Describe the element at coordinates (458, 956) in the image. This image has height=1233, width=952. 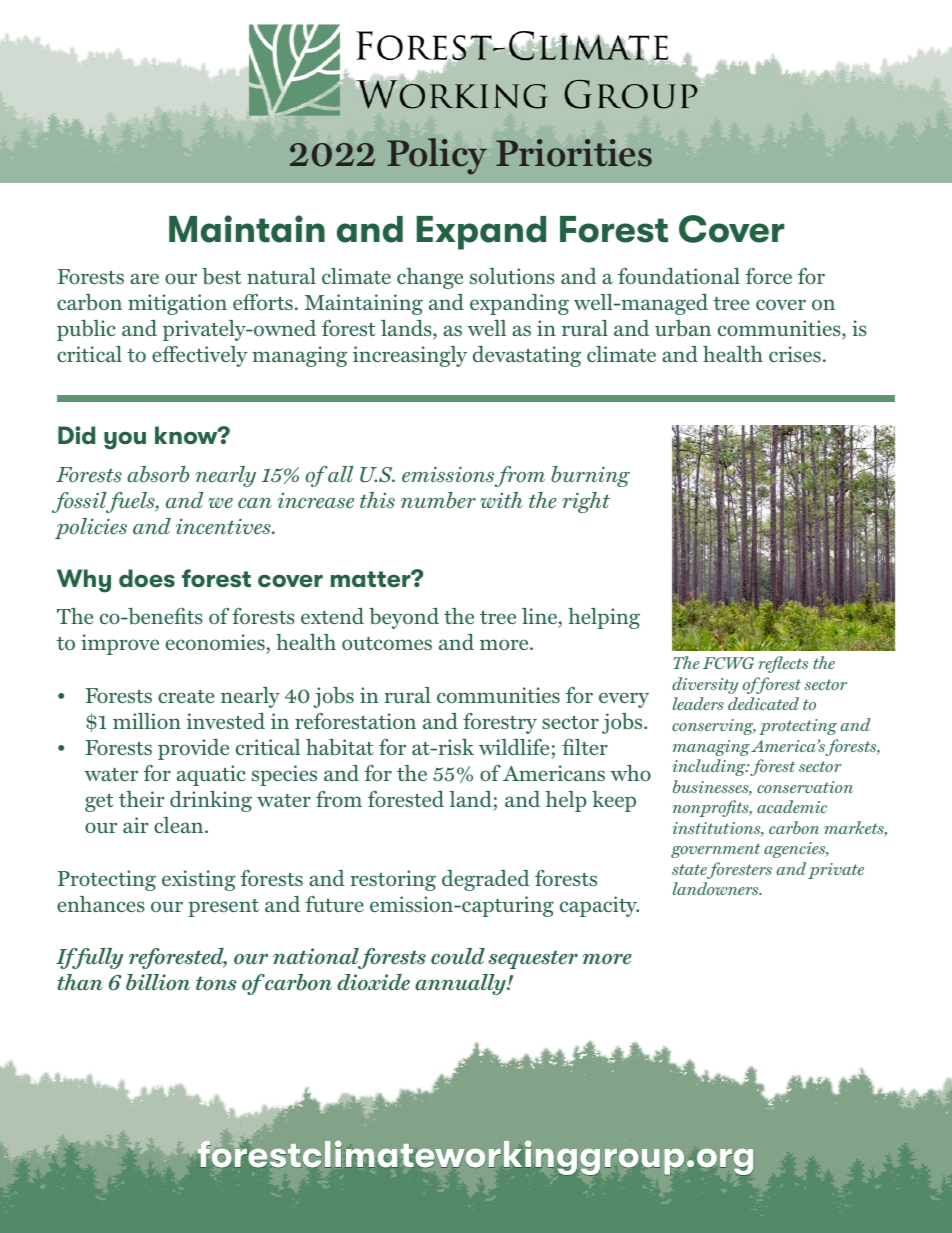
I see `could` at that location.
